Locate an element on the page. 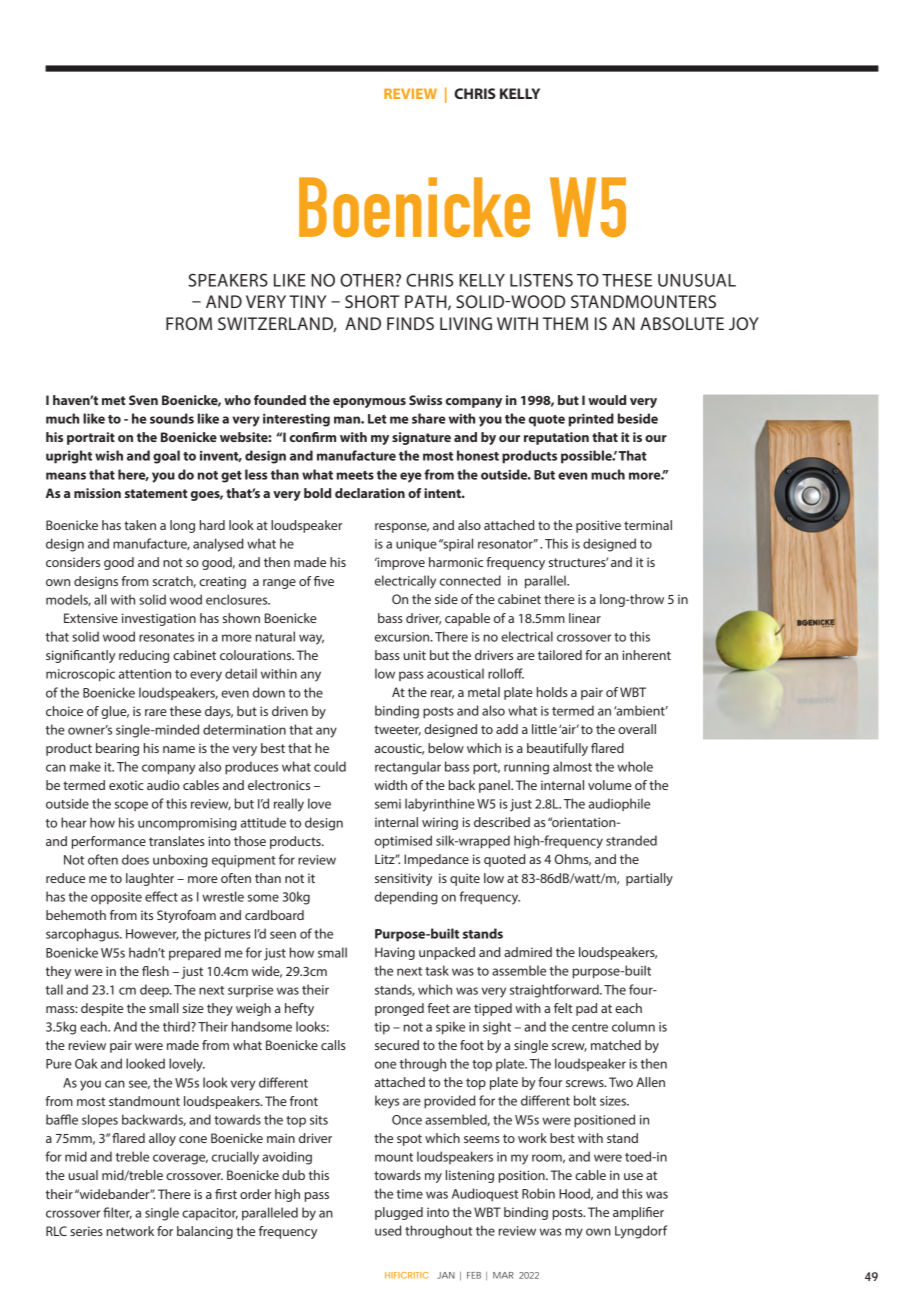 The image size is (924, 1307). column is located at coordinates (633, 1026).
